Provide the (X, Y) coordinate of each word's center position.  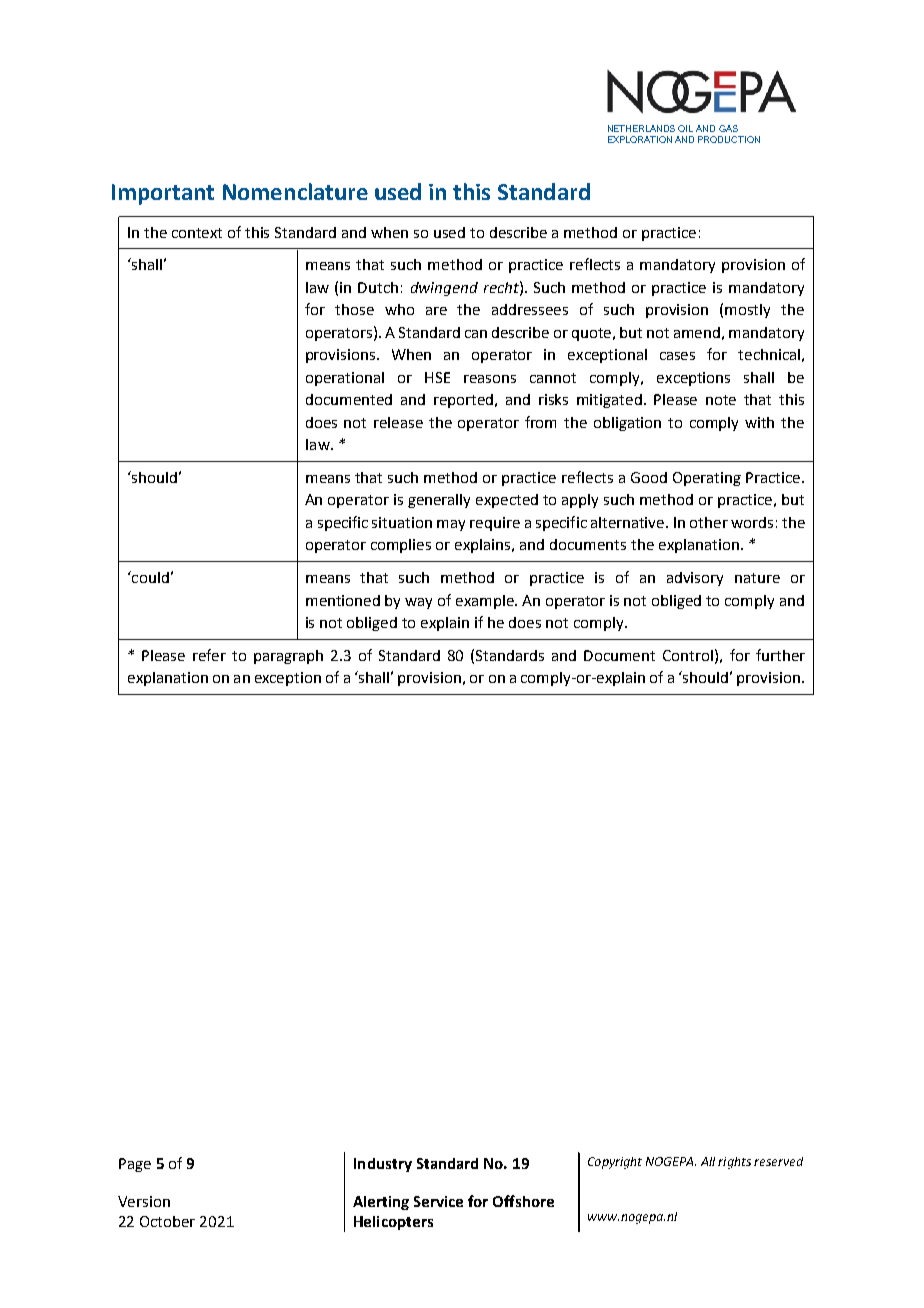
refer (209, 655)
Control (688, 655)
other (709, 522)
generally (439, 501)
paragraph (288, 657)
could (149, 577)
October (167, 1221)
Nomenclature (295, 191)
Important (163, 194)
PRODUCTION (729, 139)
